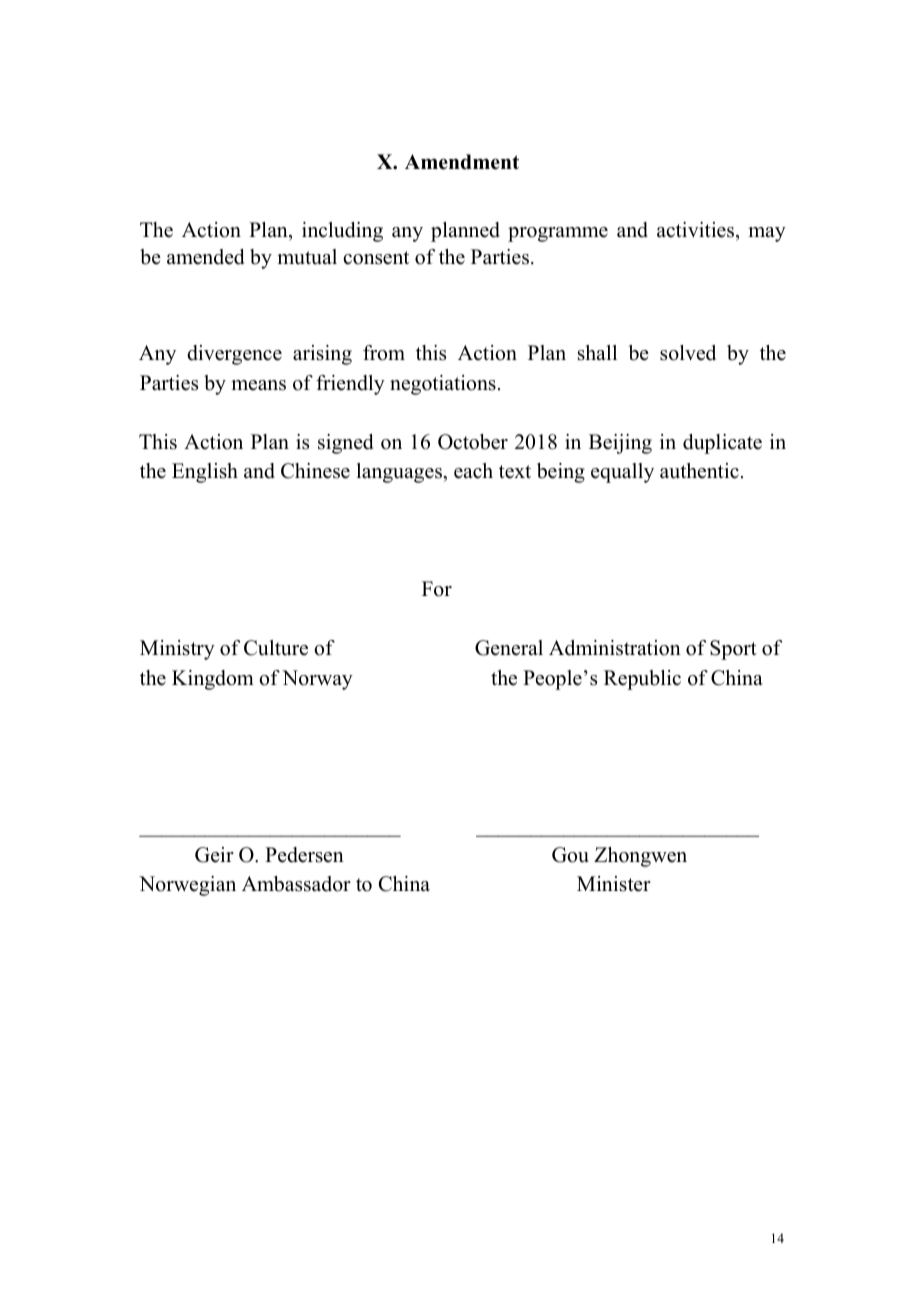  I want to click on Geir, so click(214, 855).
